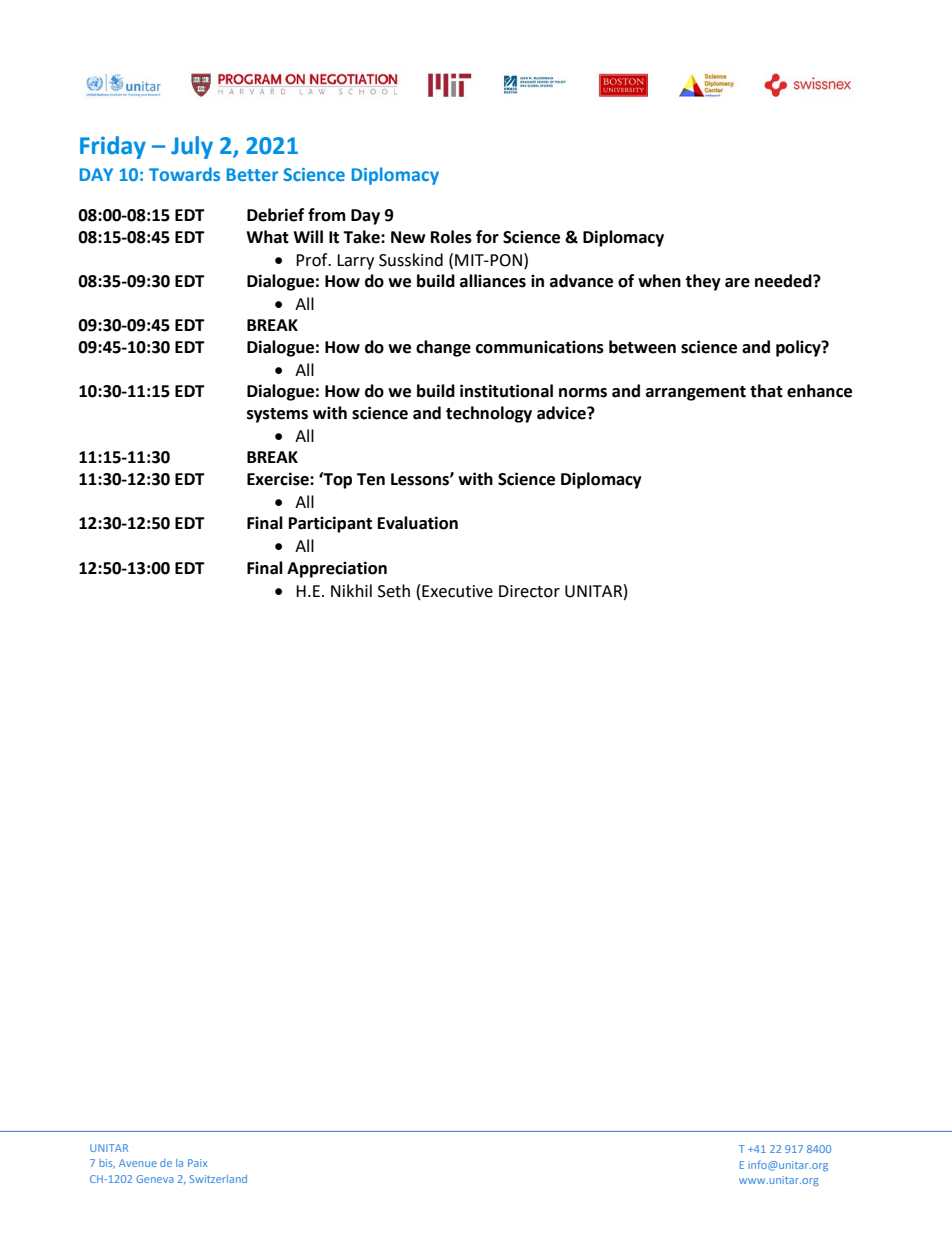 The image size is (952, 1233). What do you see at coordinates (138, 1163) in the screenshot?
I see `Avenue` at bounding box center [138, 1163].
